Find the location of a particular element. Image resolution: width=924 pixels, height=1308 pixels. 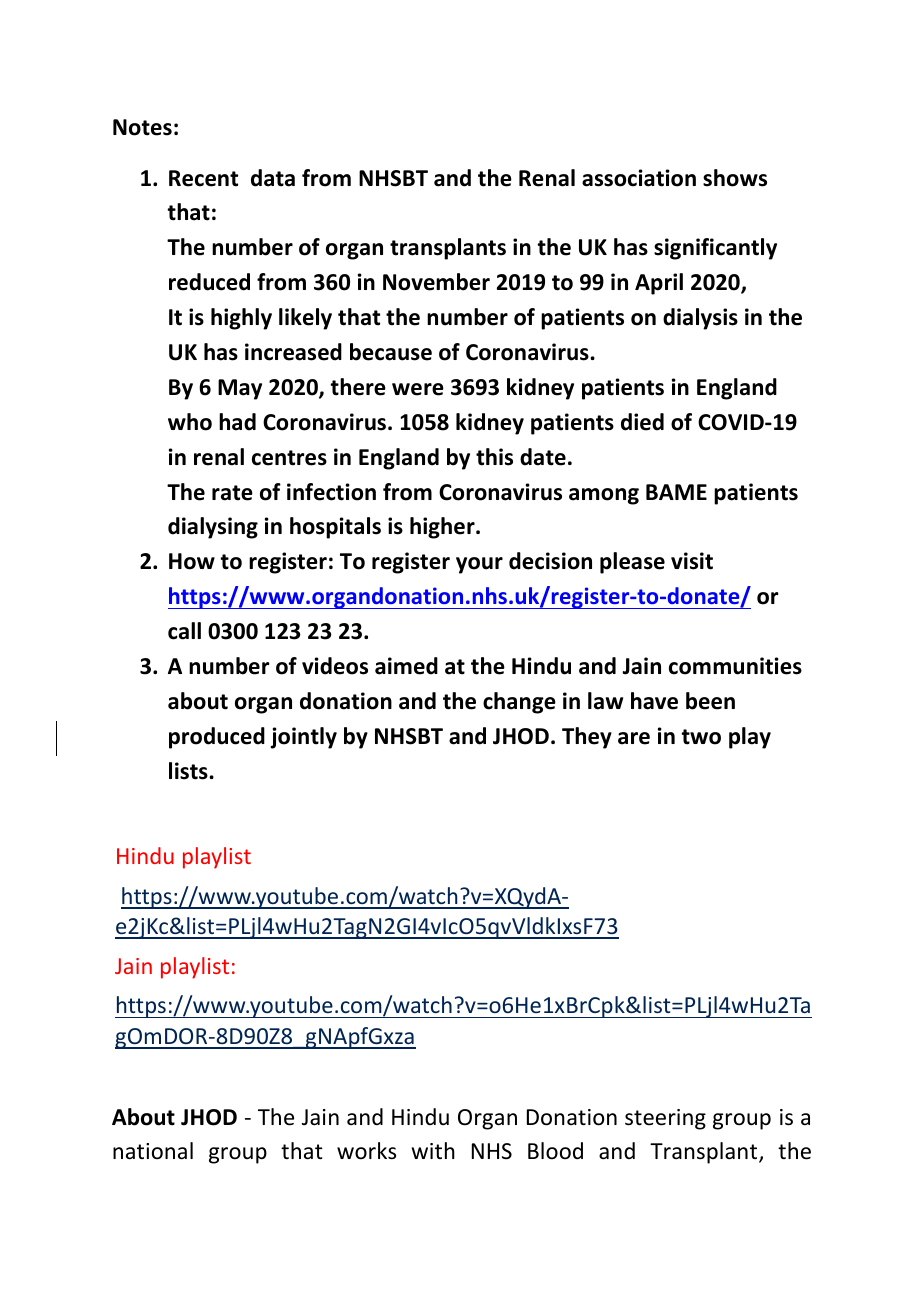

steering is located at coordinates (665, 1119).
